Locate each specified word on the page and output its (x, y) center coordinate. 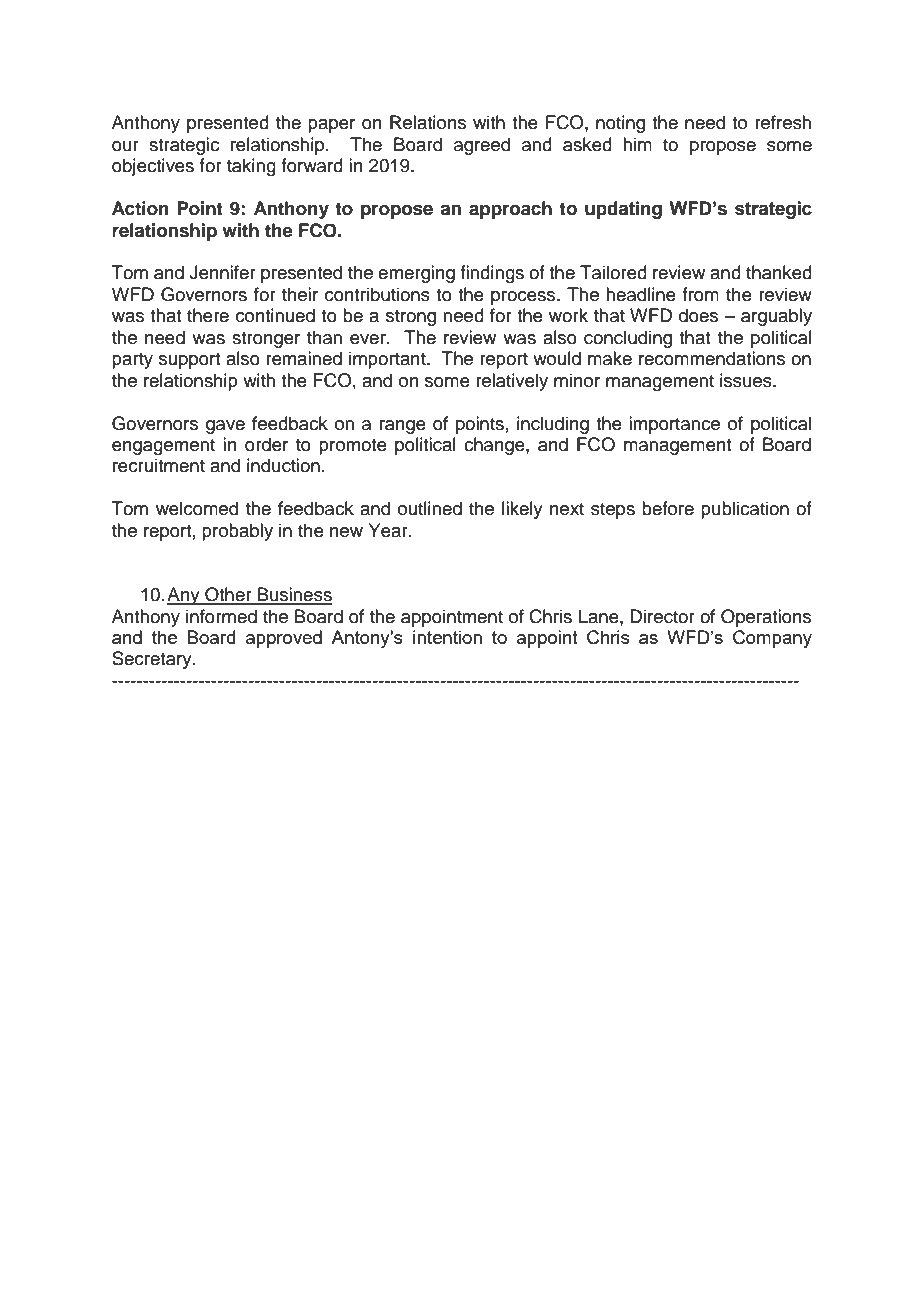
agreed (482, 146)
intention (447, 637)
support (189, 361)
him (637, 144)
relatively (512, 382)
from (700, 294)
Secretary (153, 660)
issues (747, 380)
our (125, 146)
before (668, 508)
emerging (416, 274)
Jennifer (222, 272)
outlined (430, 508)
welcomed (197, 508)
